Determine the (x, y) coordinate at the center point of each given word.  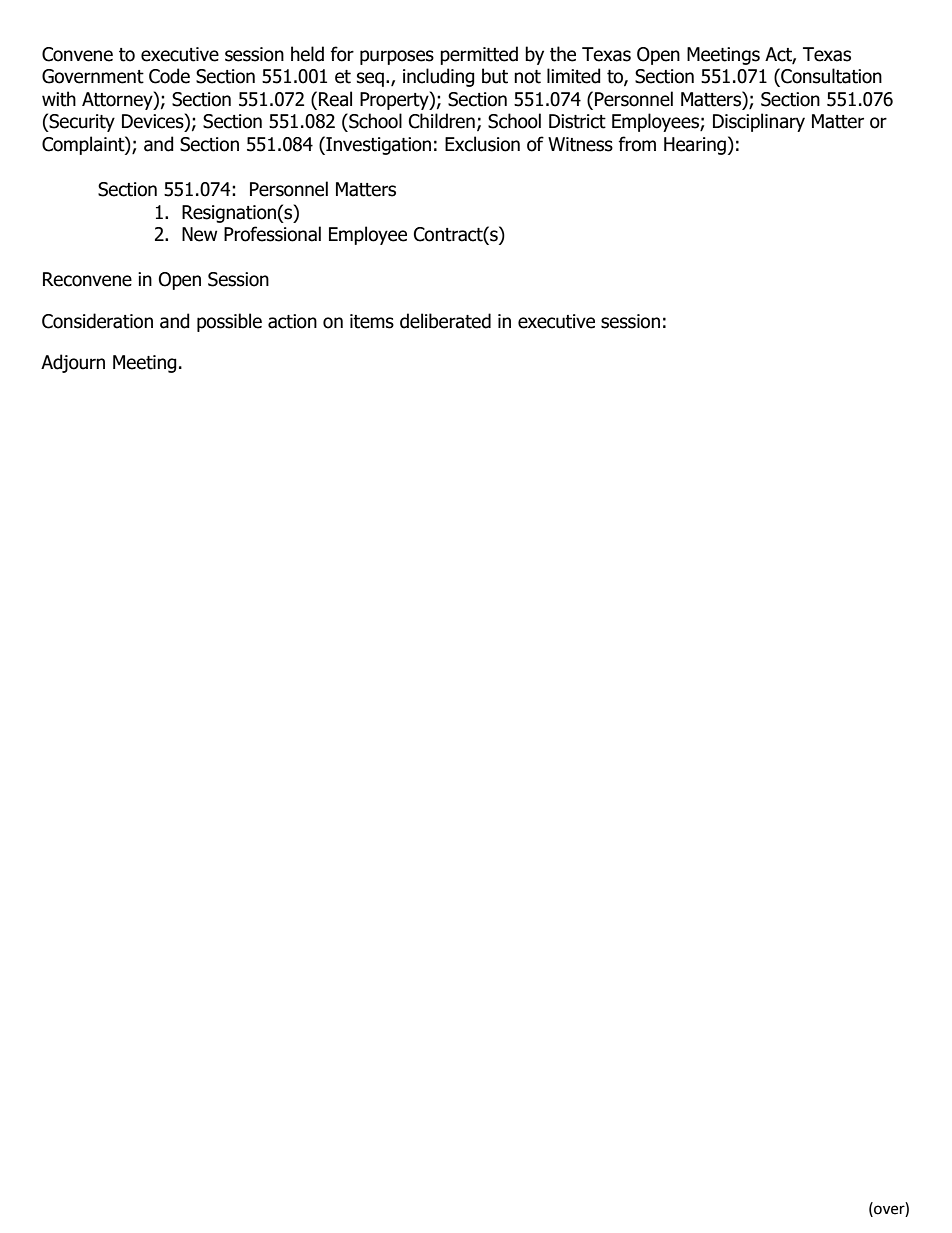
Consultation (830, 77)
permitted (479, 55)
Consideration (97, 321)
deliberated (445, 321)
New (200, 234)
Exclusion (482, 144)
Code (169, 76)
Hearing (695, 146)
